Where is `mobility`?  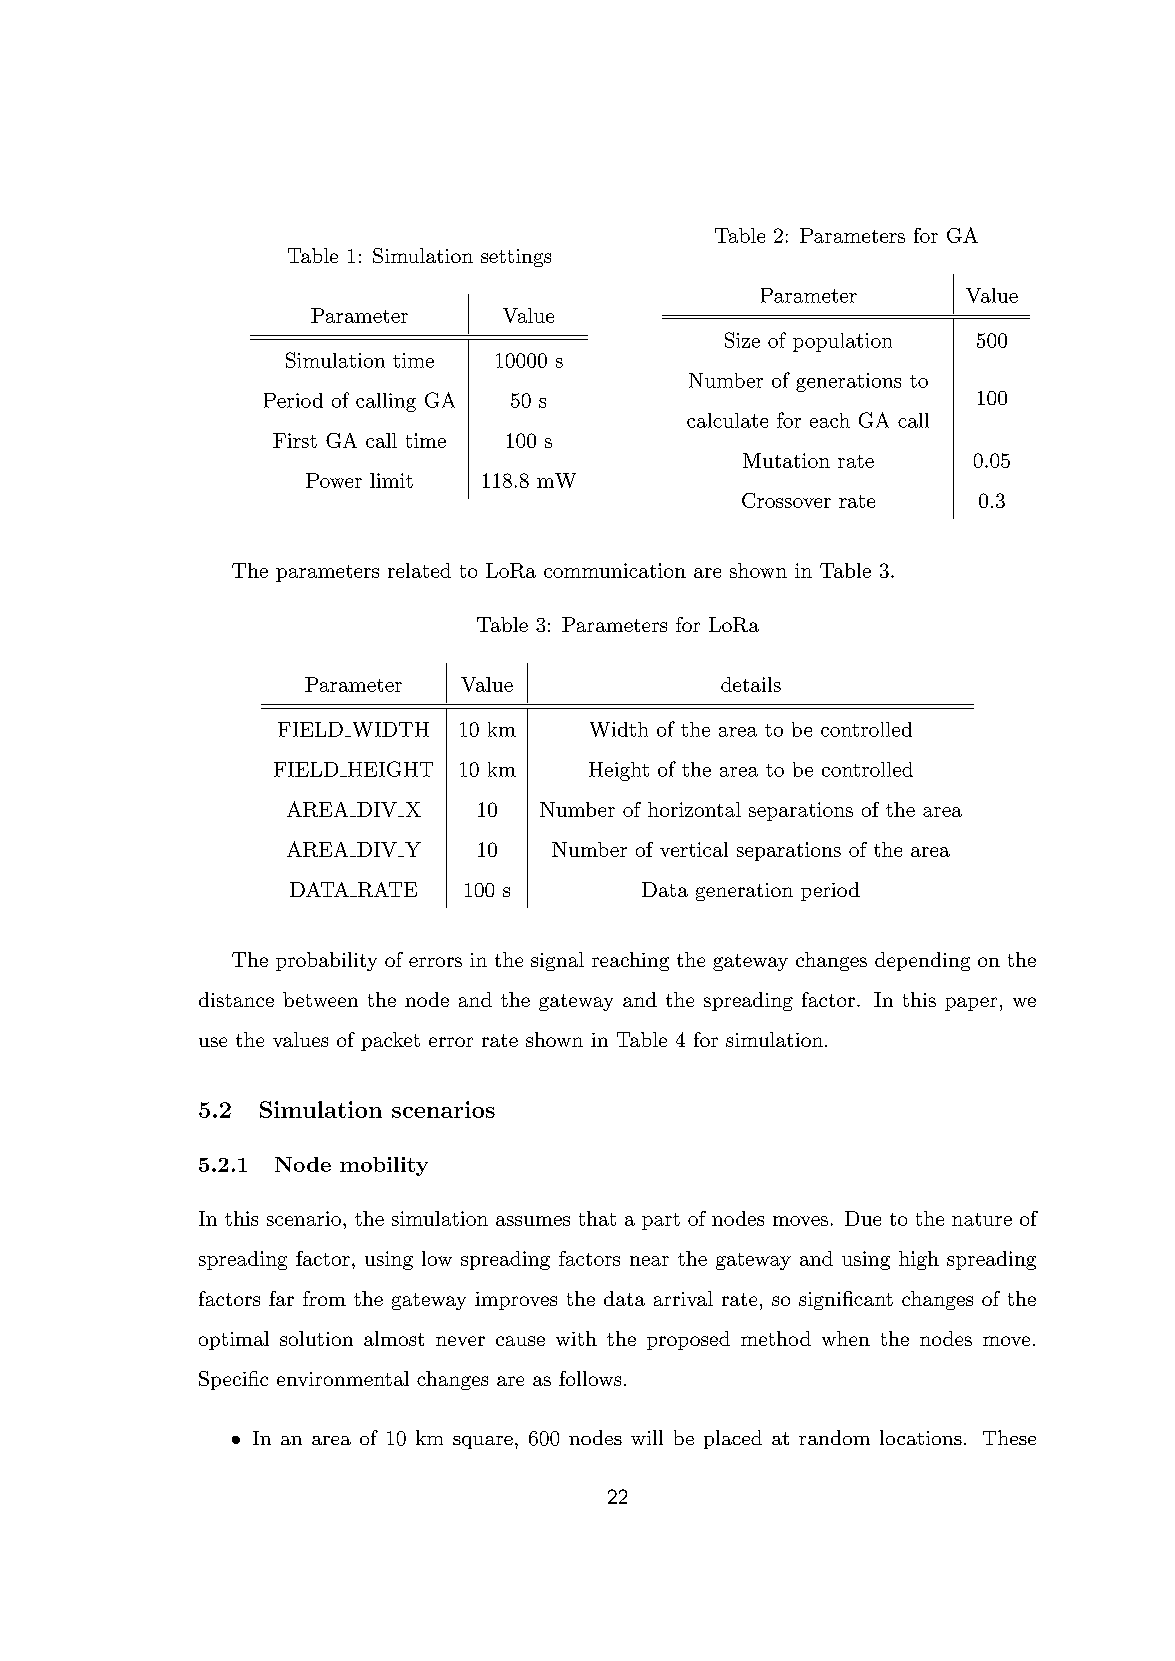 mobility is located at coordinates (384, 1166).
